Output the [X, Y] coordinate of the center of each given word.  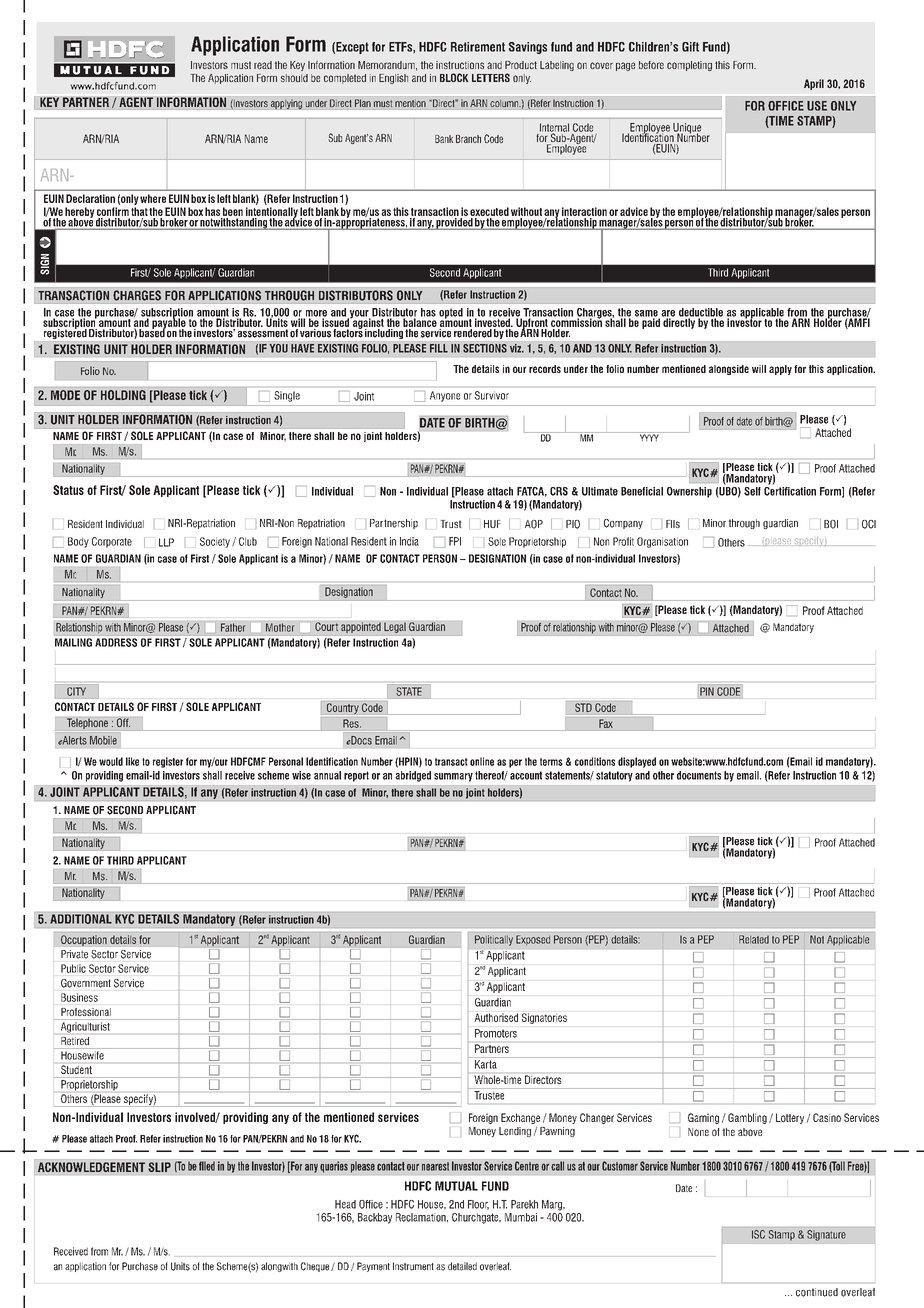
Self [752, 491]
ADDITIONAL [81, 919]
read [263, 65]
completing [689, 66]
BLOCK [454, 77]
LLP [166, 542]
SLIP [159, 1167]
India [409, 541]
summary [453, 777]
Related [754, 939]
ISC [758, 1234]
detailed [462, 1266]
